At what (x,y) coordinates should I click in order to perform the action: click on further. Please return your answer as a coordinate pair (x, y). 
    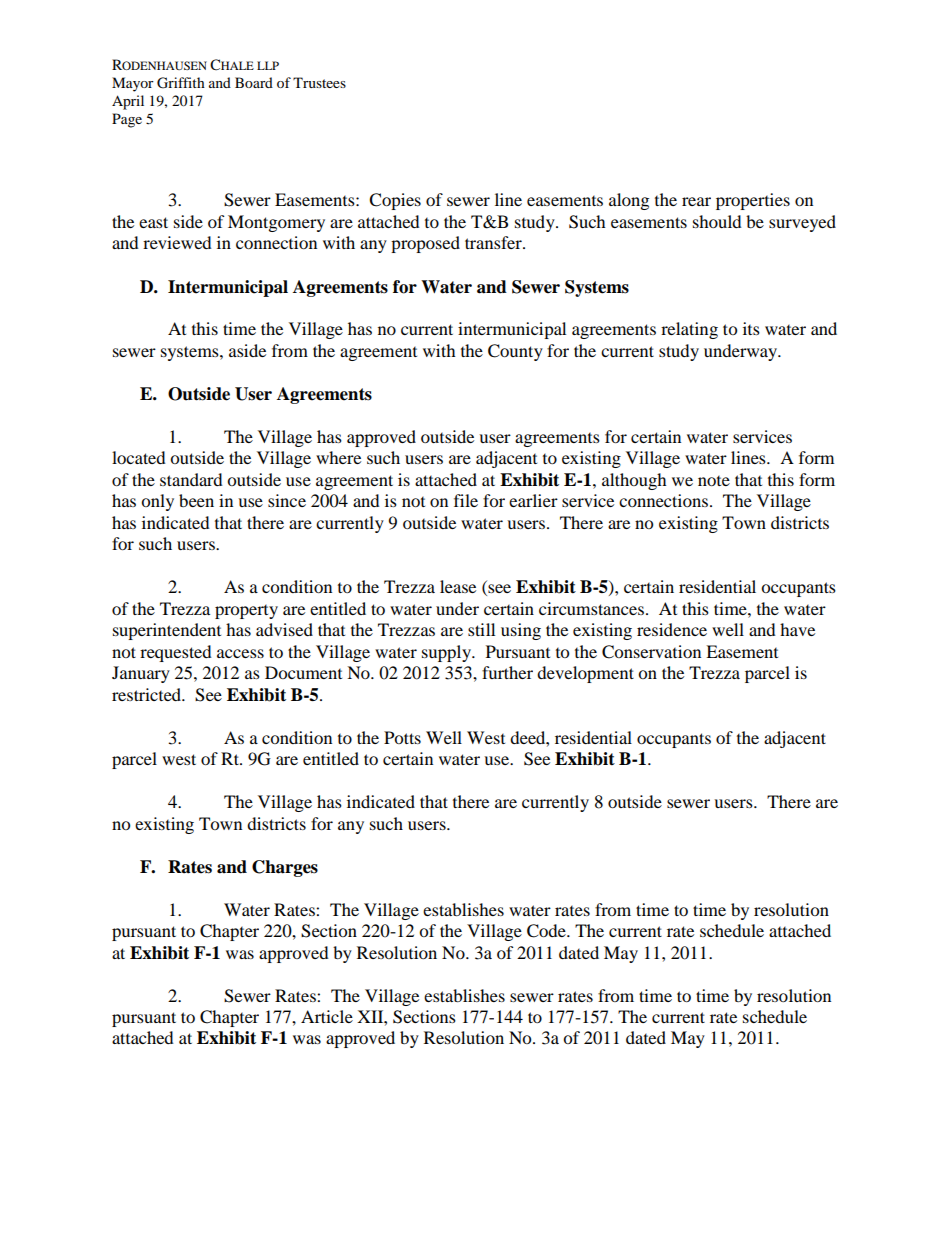
    Looking at the image, I should click on (507, 672).
